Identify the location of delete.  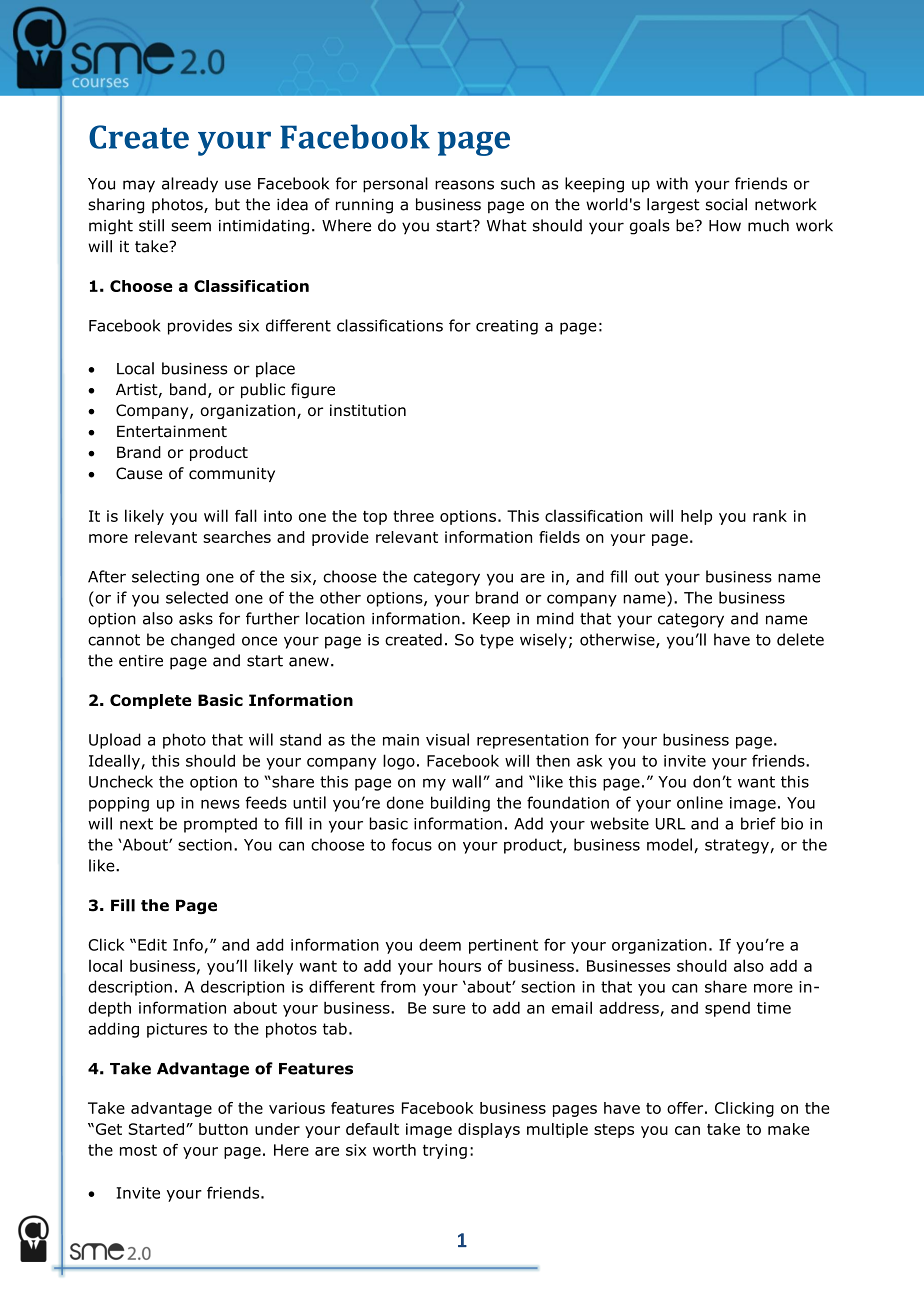
(800, 639).
